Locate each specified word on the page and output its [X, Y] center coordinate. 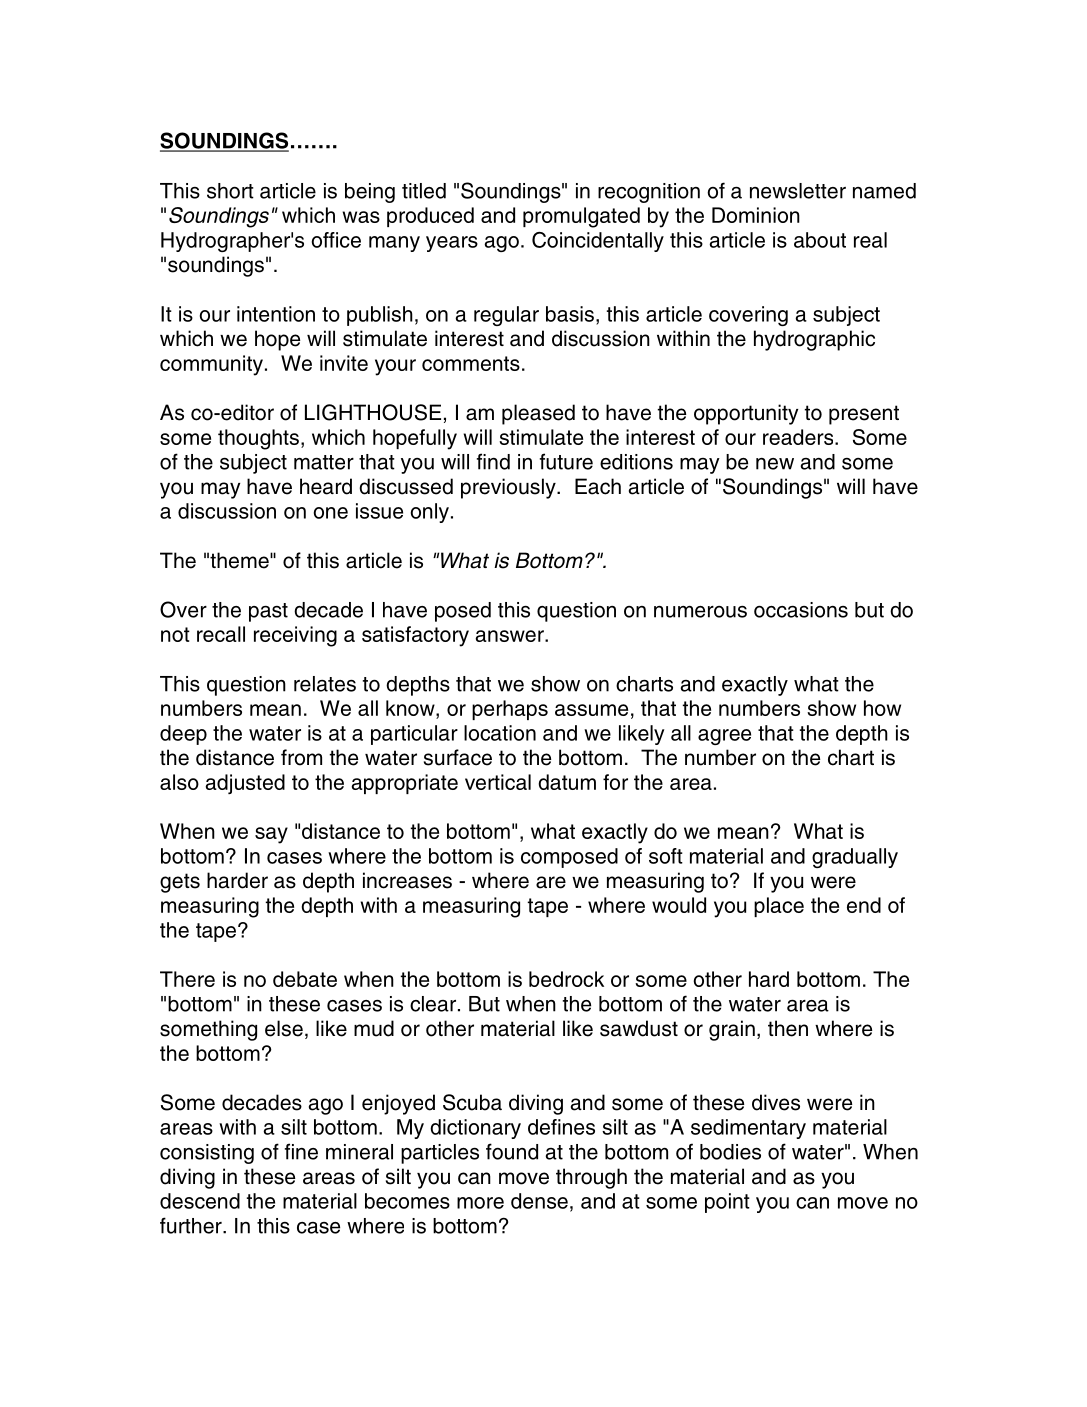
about [820, 240]
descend [200, 1201]
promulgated [581, 217]
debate [305, 979]
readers [799, 437]
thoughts [258, 439]
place [779, 907]
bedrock [566, 979]
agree [724, 737]
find [493, 461]
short [230, 191]
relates [325, 684]
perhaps [510, 710]
